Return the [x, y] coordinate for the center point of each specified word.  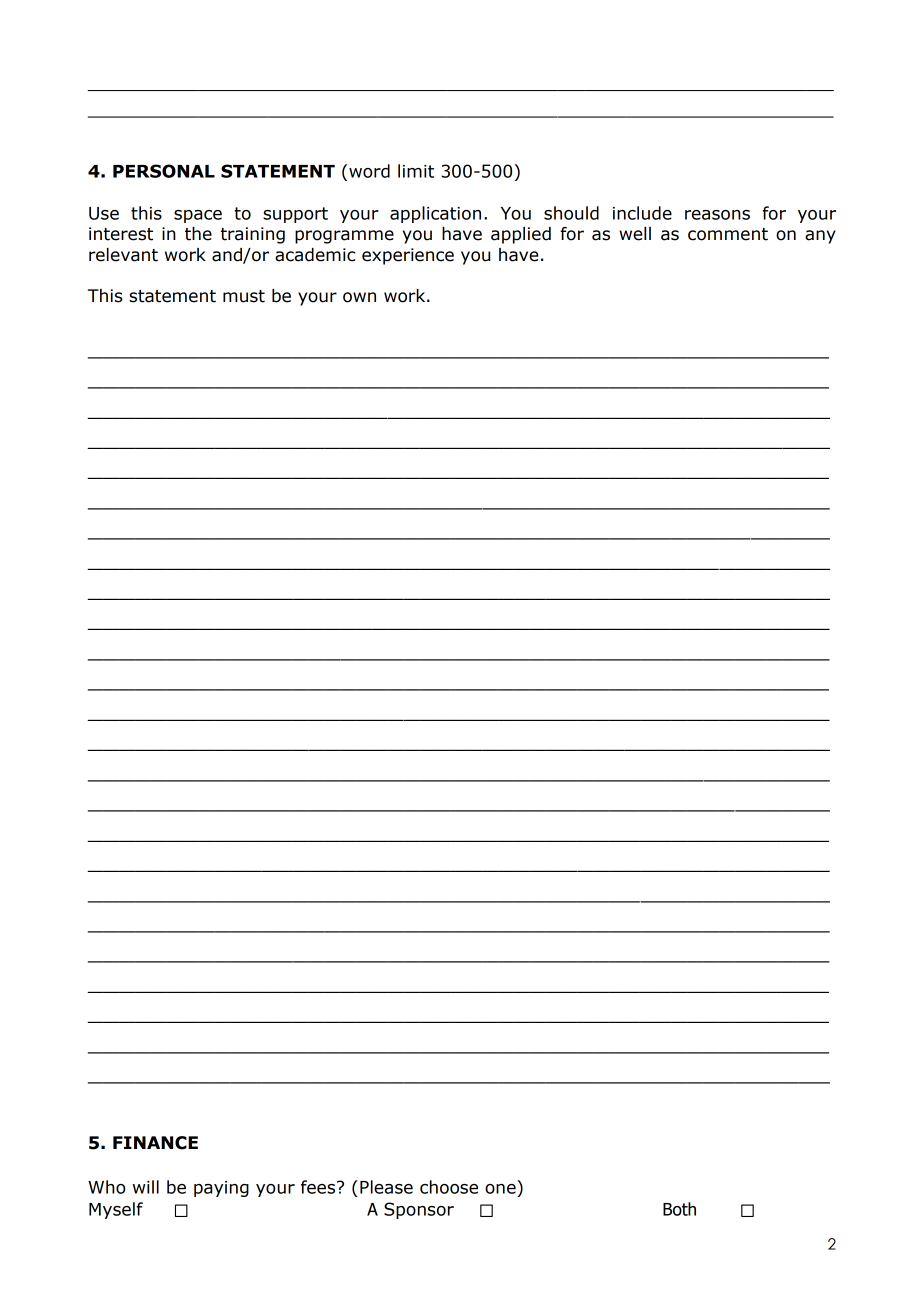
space [198, 216]
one [500, 1189]
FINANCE [155, 1143]
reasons [717, 215]
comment [728, 234]
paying [221, 1189]
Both [679, 1209]
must [244, 296]
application [435, 214]
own [359, 297]
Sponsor [419, 1210]
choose [449, 1187]
